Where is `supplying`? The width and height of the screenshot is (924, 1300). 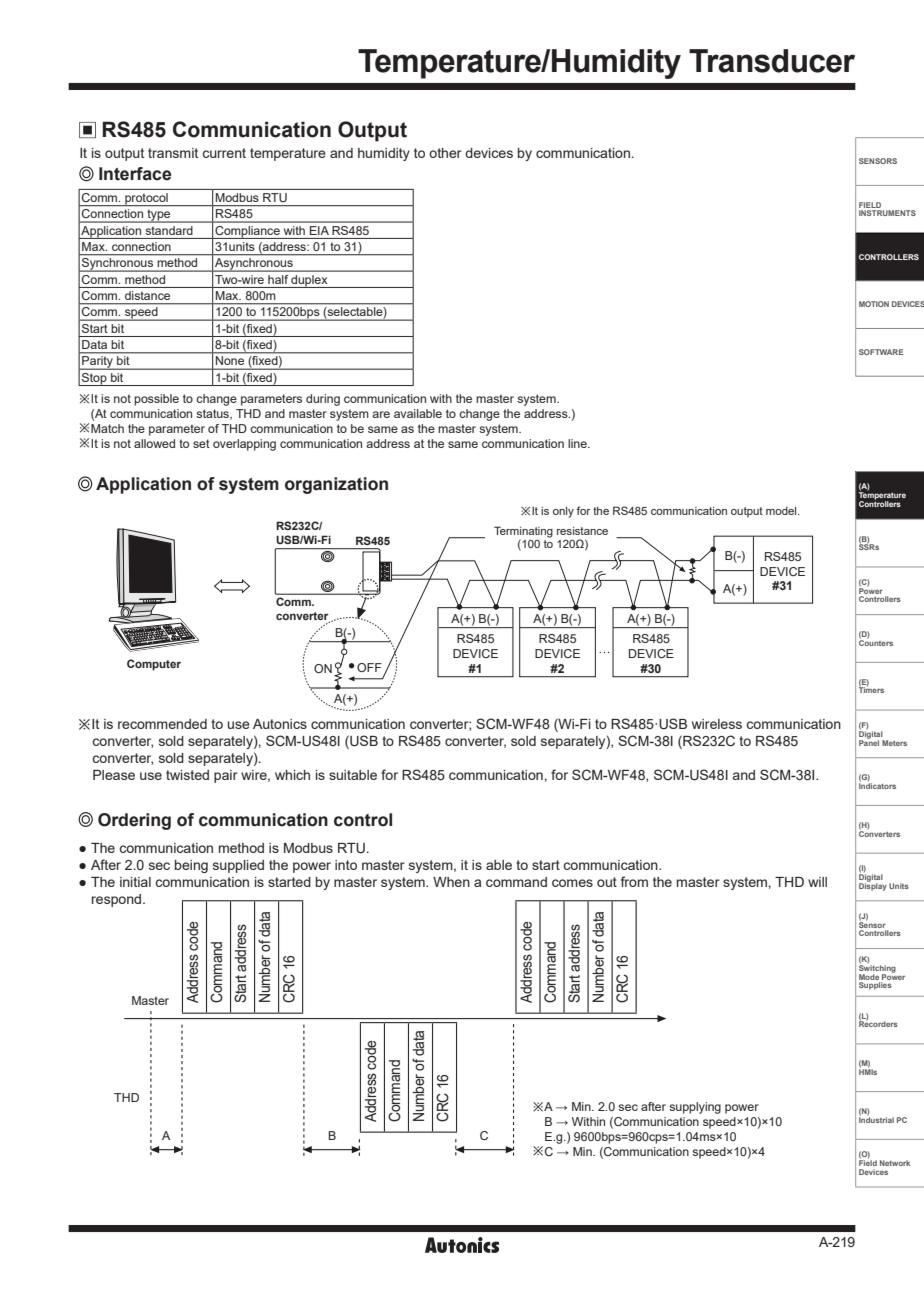
supplying is located at coordinates (695, 1108).
